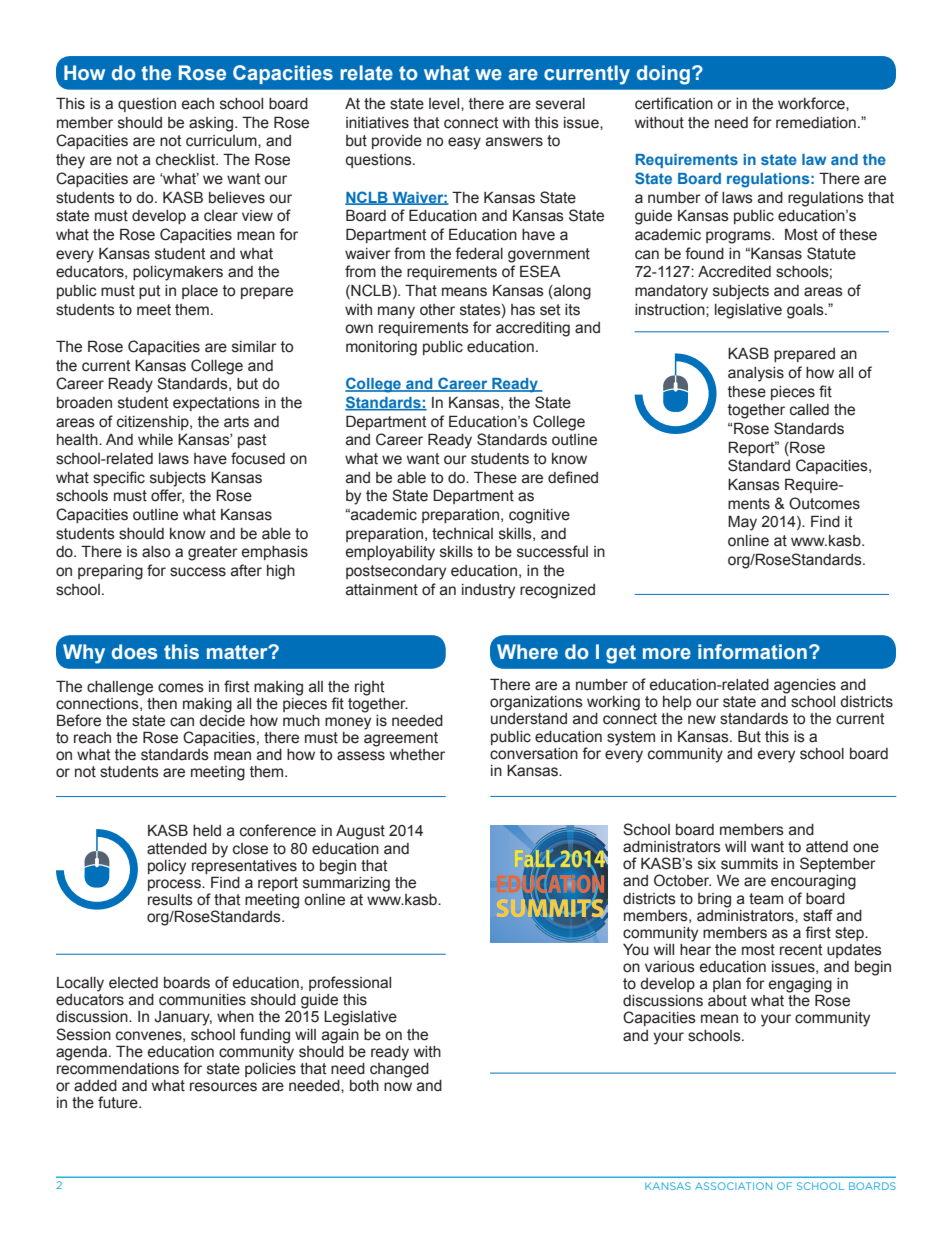 This page has width=952, height=1233. I want to click on technical, so click(462, 534).
